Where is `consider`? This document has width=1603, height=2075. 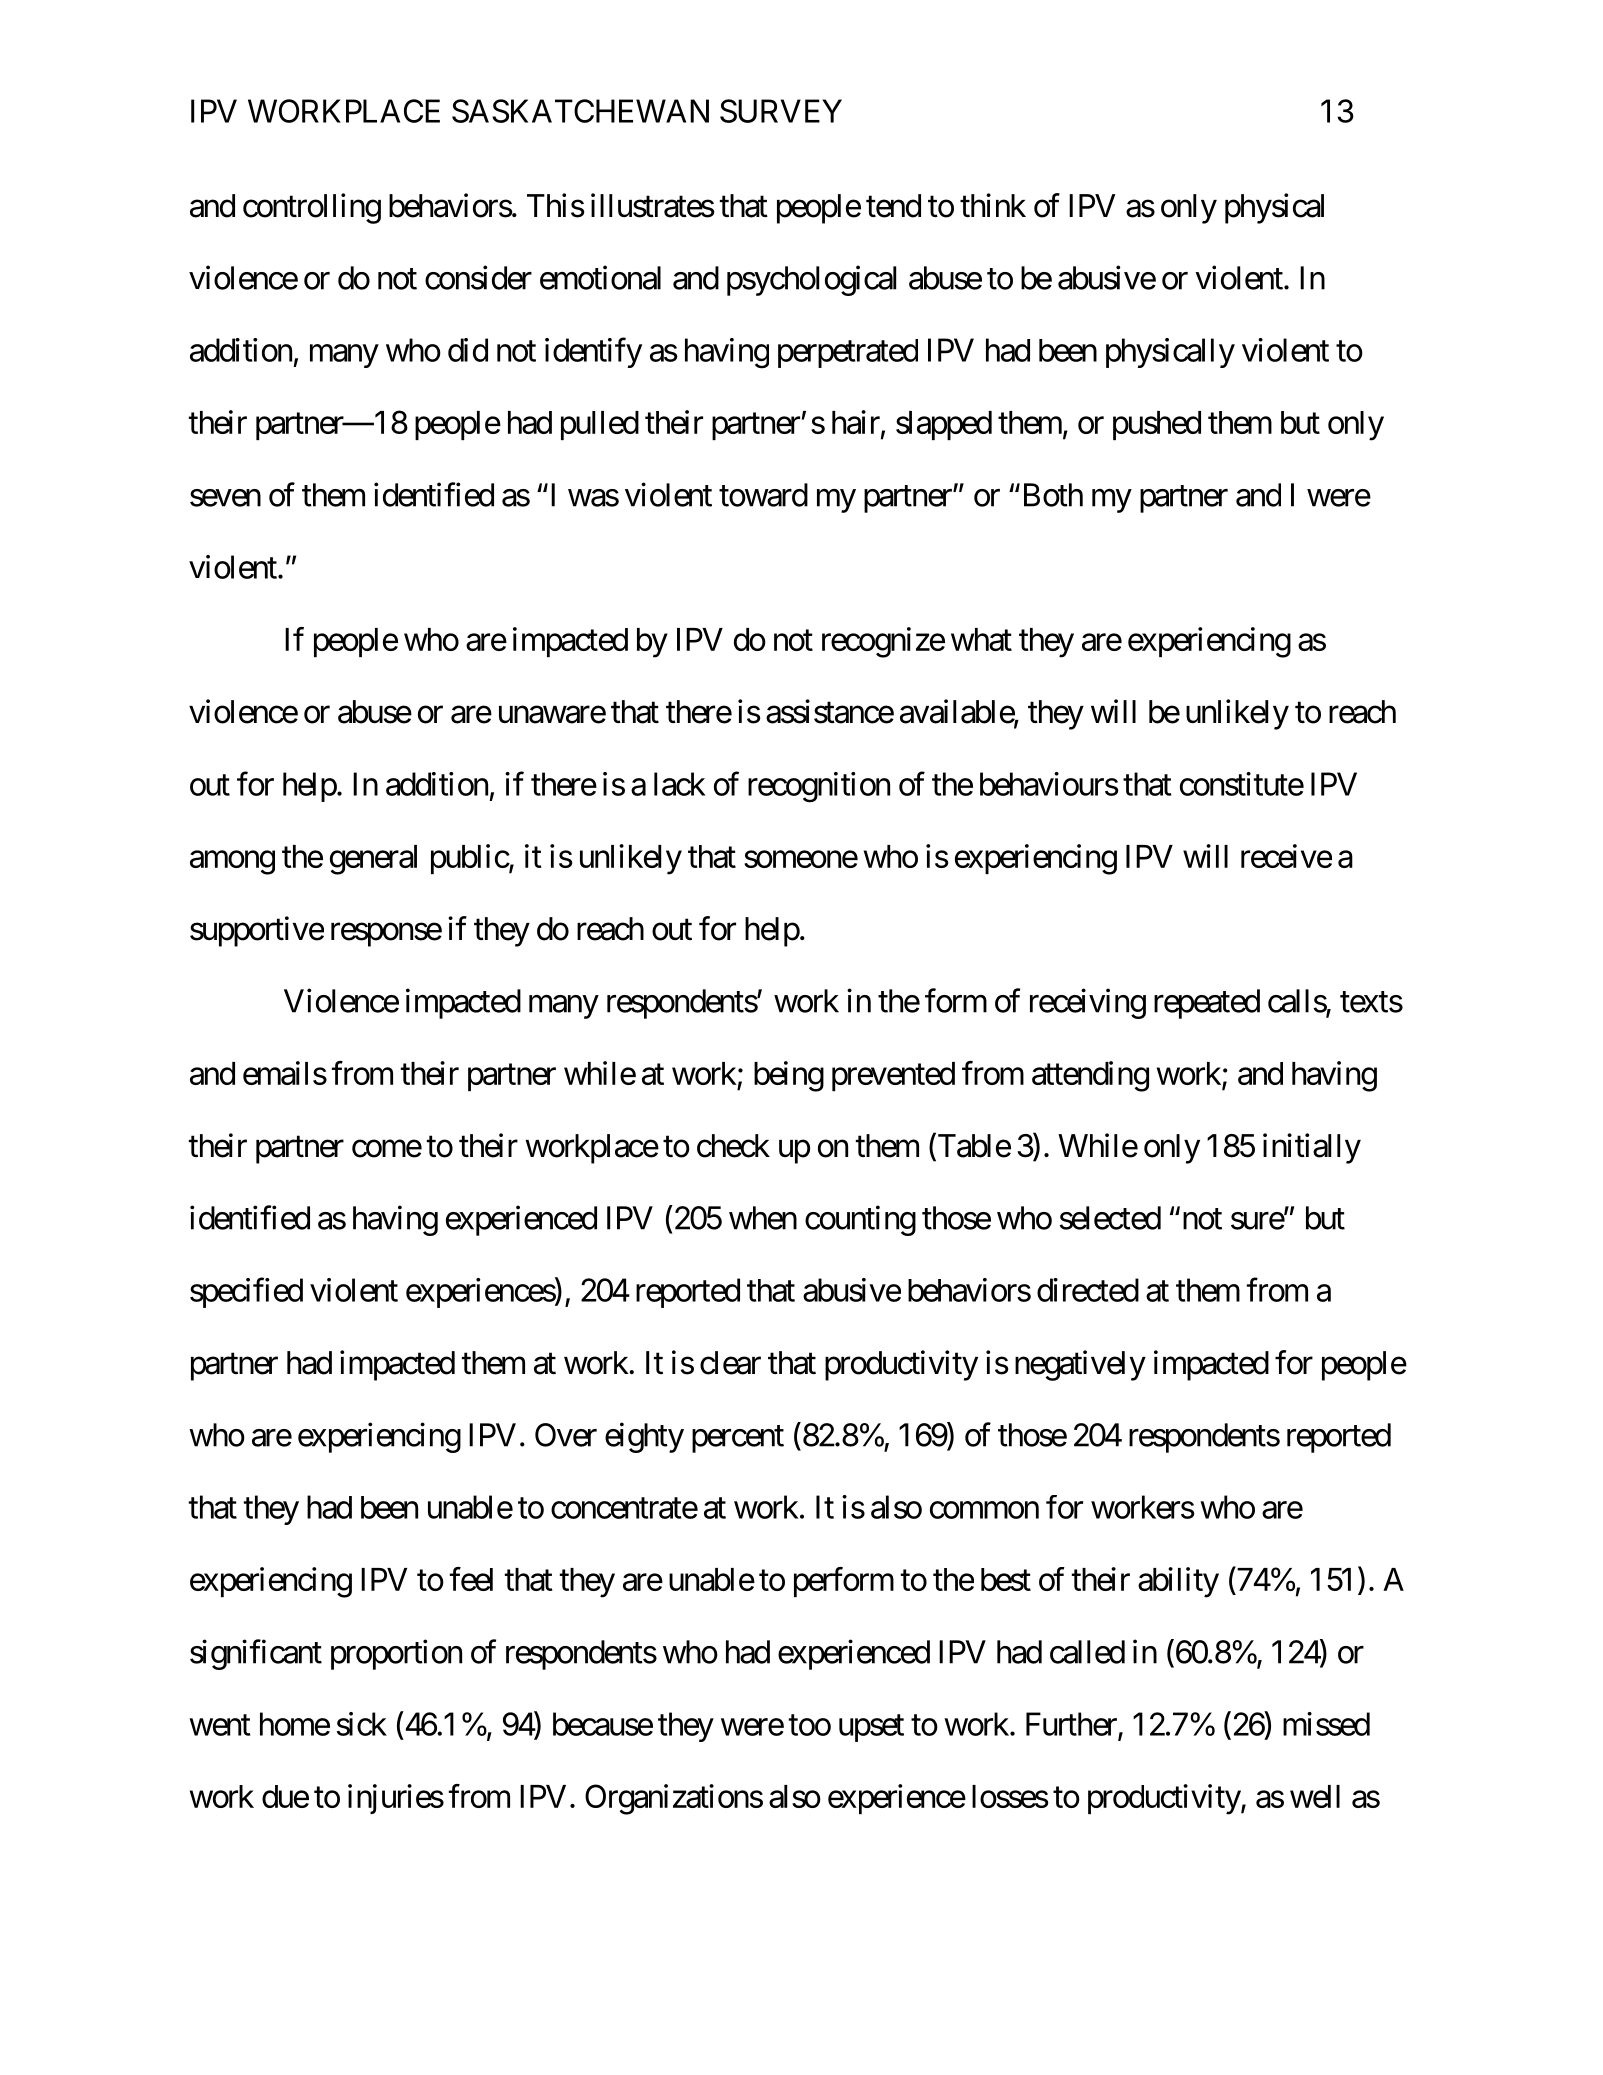
consider is located at coordinates (478, 277).
